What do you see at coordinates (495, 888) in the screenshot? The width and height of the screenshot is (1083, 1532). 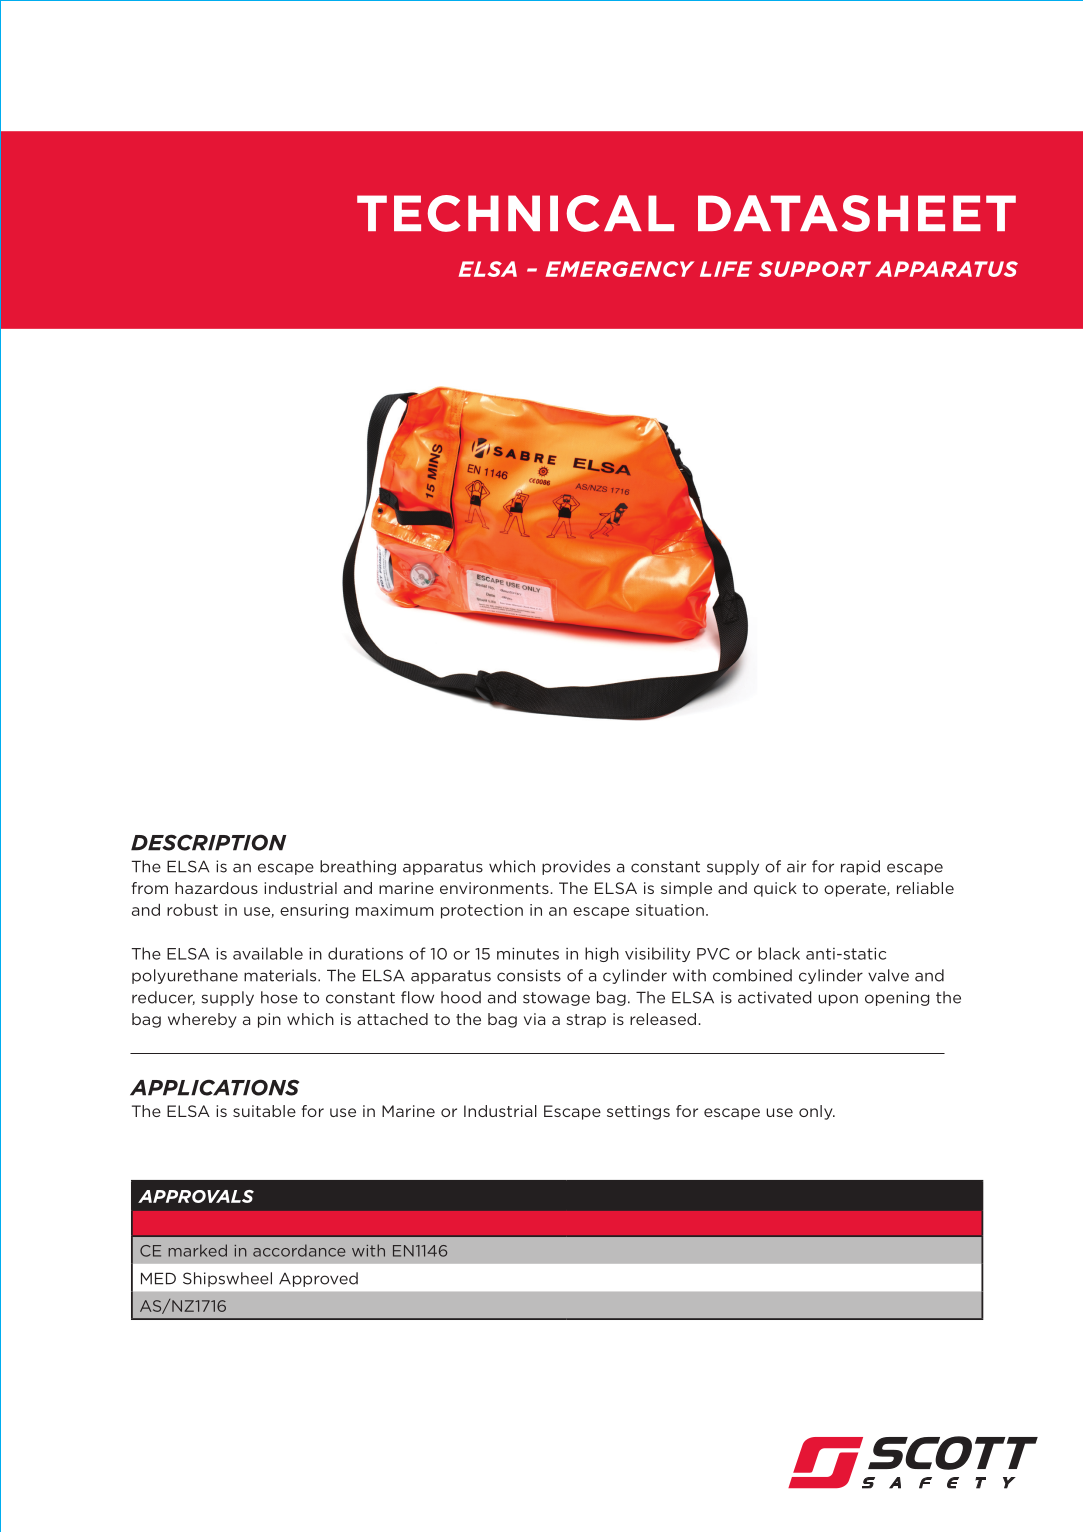 I see `environments` at bounding box center [495, 888].
